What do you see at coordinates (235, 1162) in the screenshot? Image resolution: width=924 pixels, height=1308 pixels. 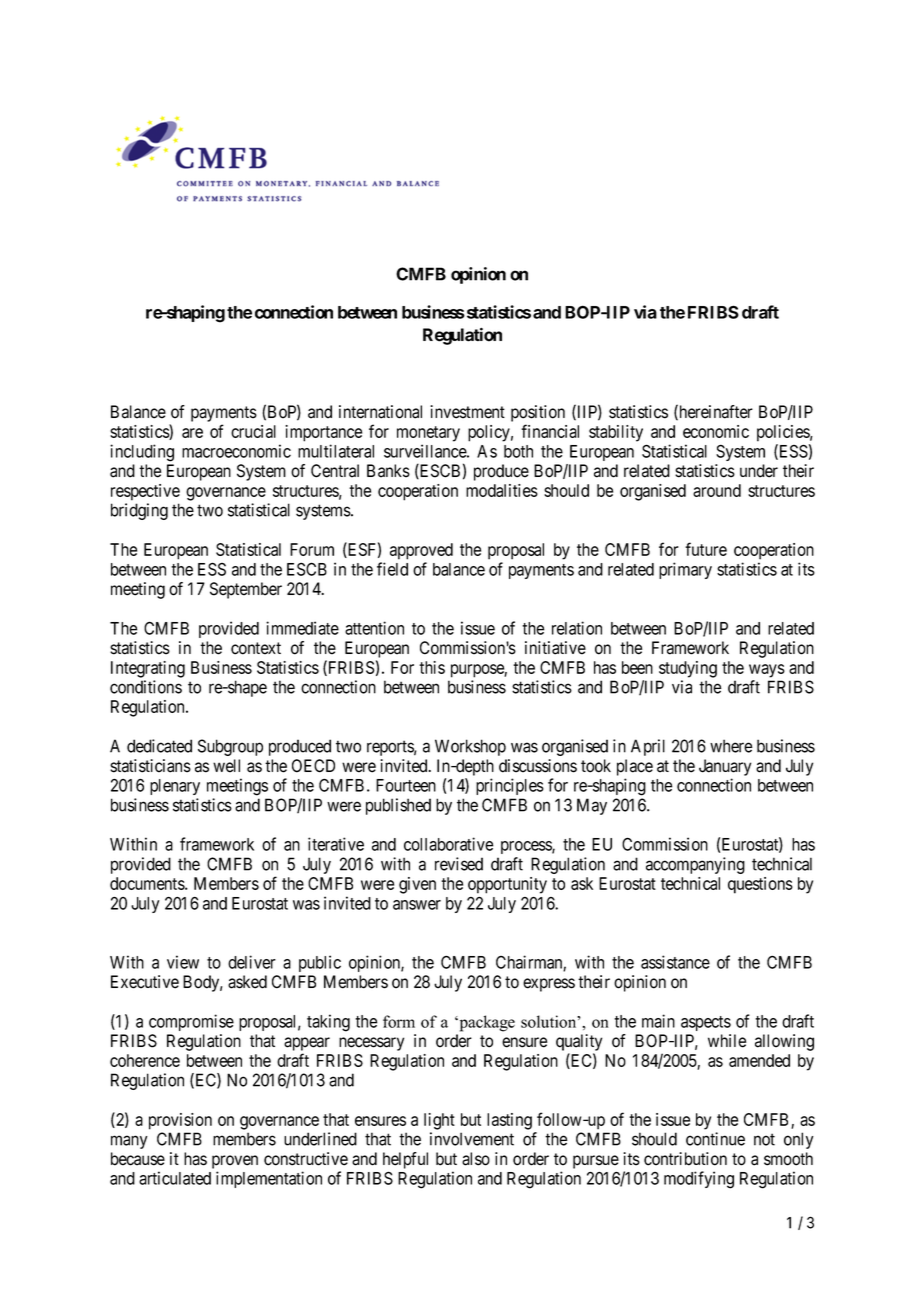 I see `proven` at bounding box center [235, 1162].
